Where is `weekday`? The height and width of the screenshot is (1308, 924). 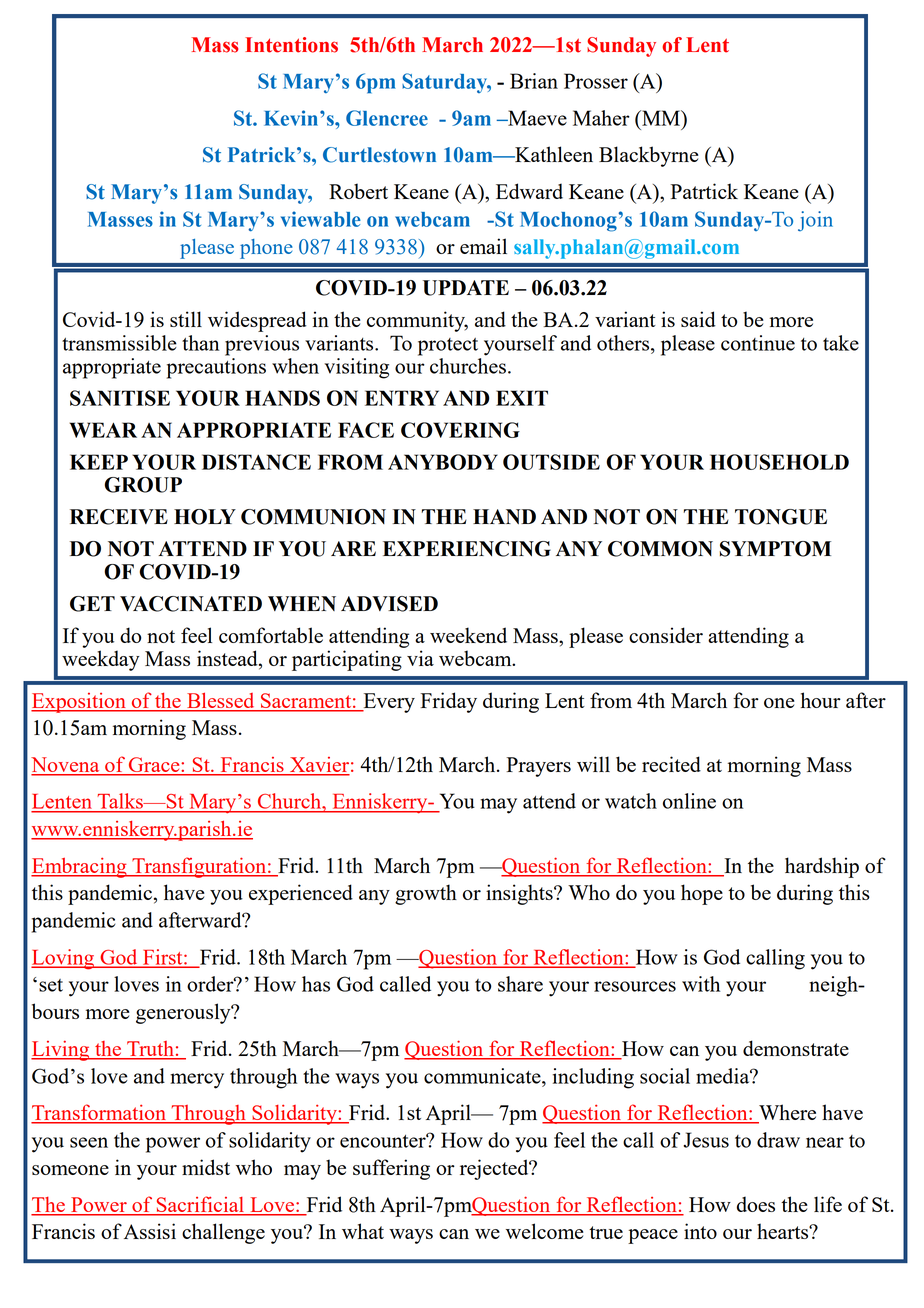 weekday is located at coordinates (101, 660).
